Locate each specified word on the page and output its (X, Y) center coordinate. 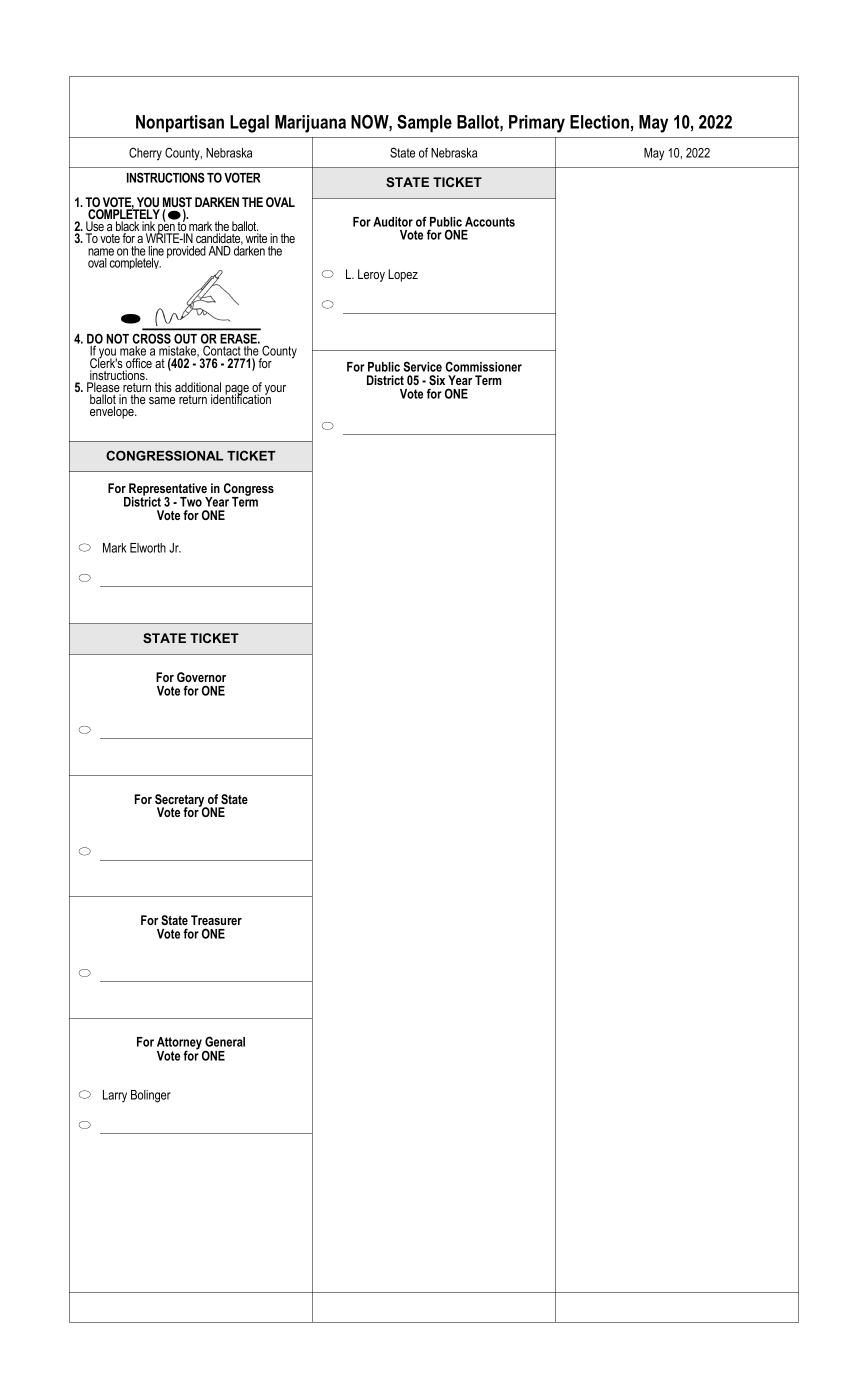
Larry (115, 1096)
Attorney (180, 1044)
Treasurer (216, 920)
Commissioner (483, 366)
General (225, 1041)
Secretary (181, 801)
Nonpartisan (180, 124)
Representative (167, 490)
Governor (201, 677)
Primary (537, 124)
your (275, 390)
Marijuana (310, 124)
